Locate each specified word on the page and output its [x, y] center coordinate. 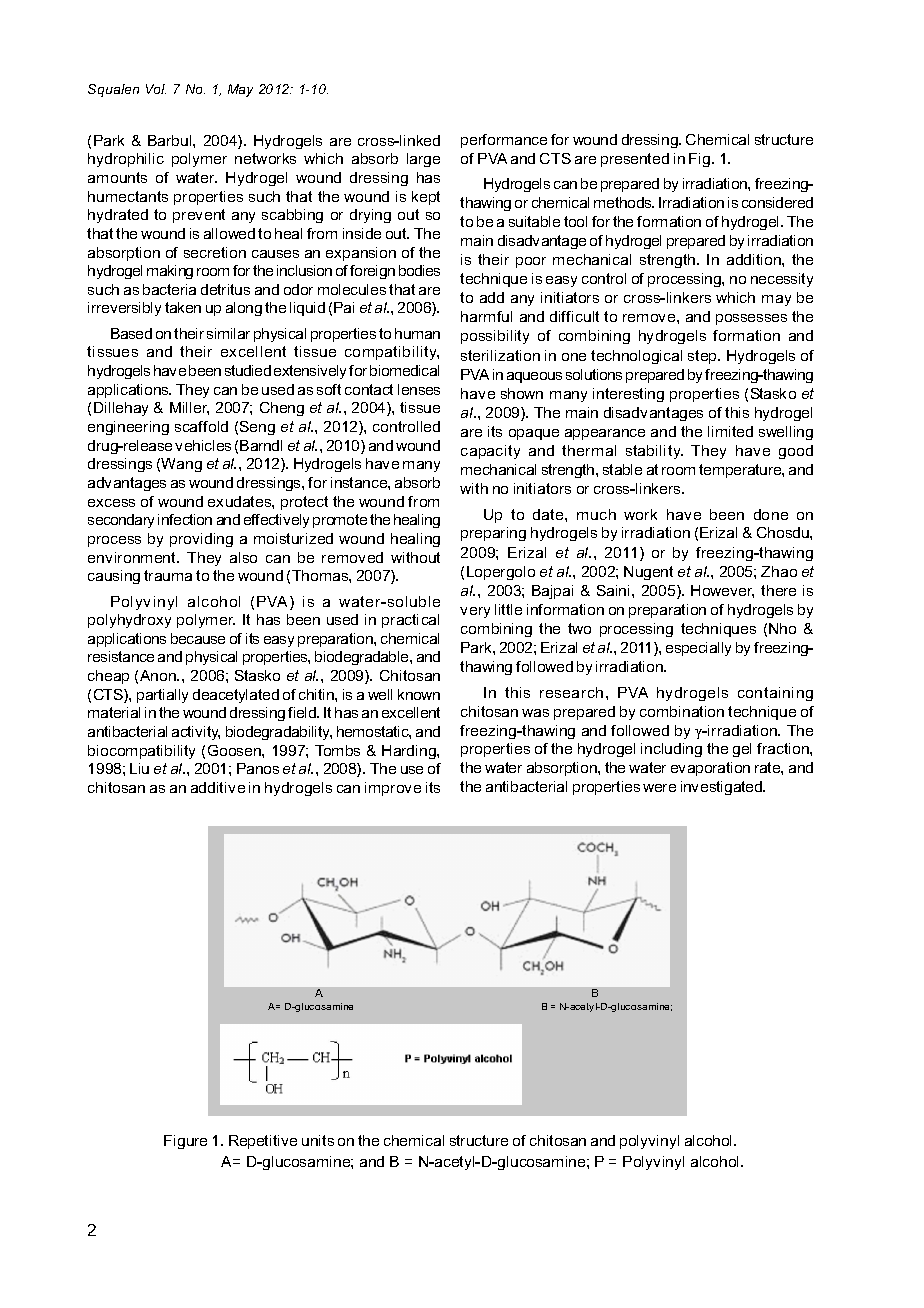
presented [635, 160]
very [475, 612]
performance [504, 141]
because [198, 638]
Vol [156, 89]
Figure [185, 1142]
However [722, 591]
